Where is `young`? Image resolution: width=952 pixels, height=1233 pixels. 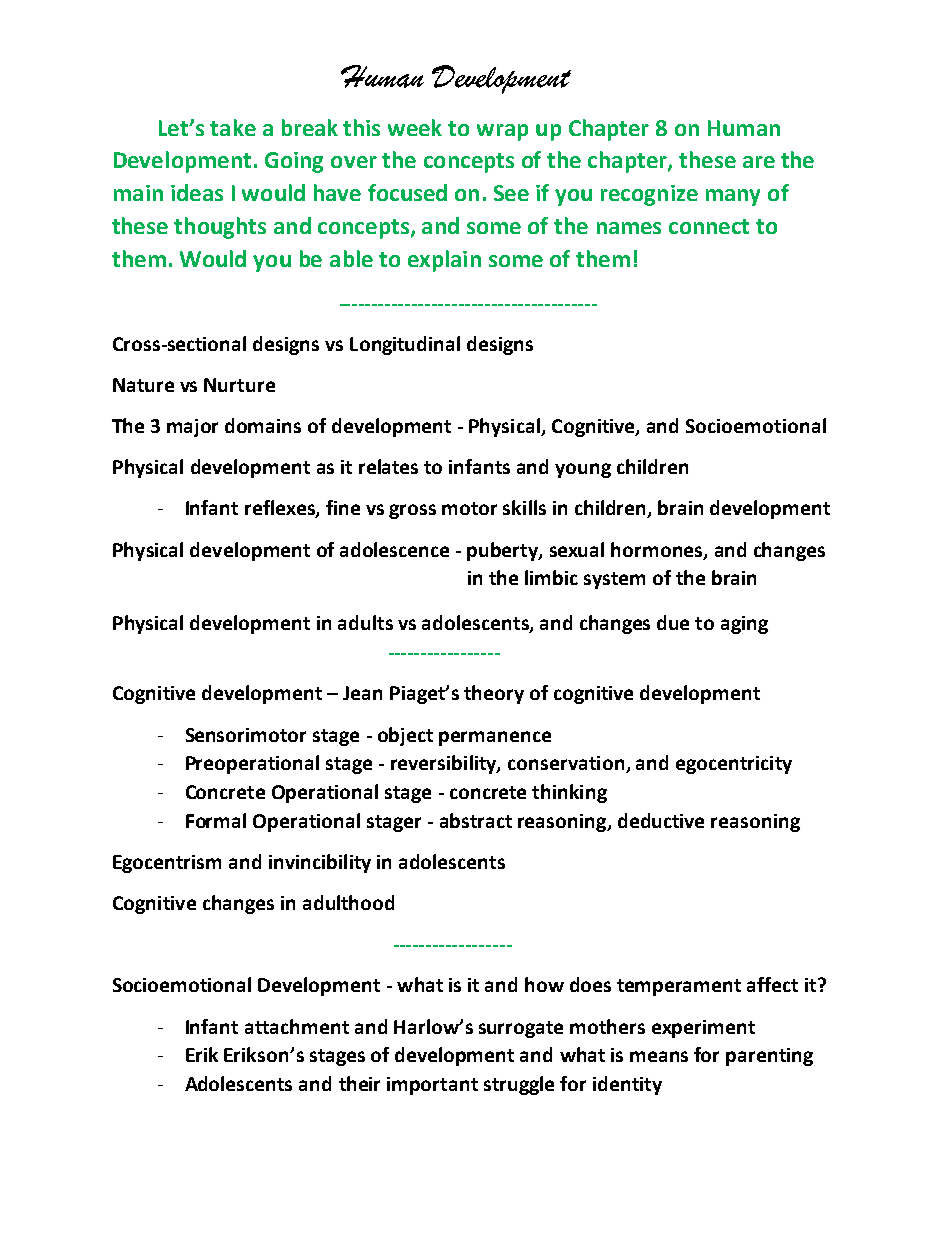
young is located at coordinates (583, 470).
